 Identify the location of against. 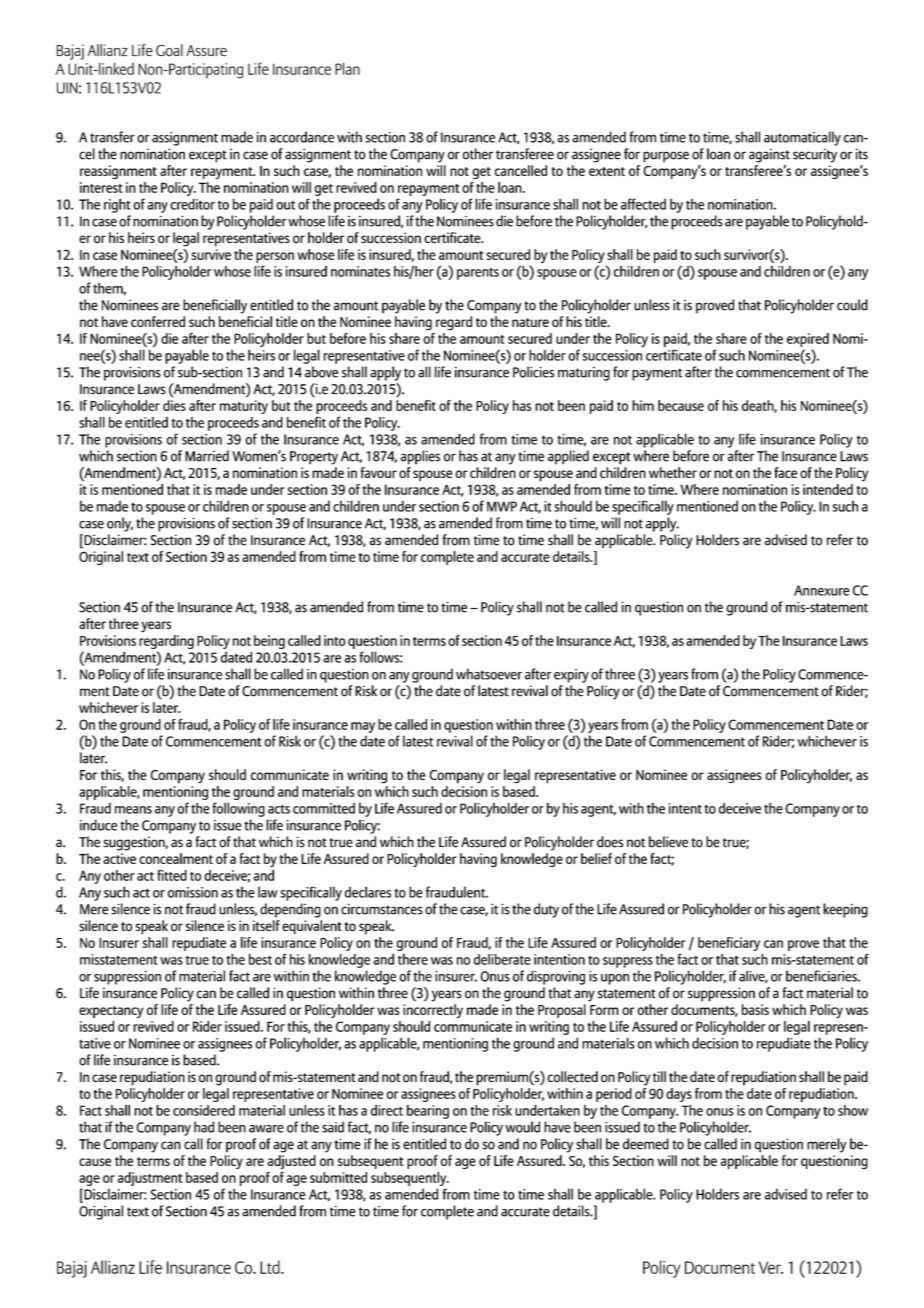
(769, 155).
